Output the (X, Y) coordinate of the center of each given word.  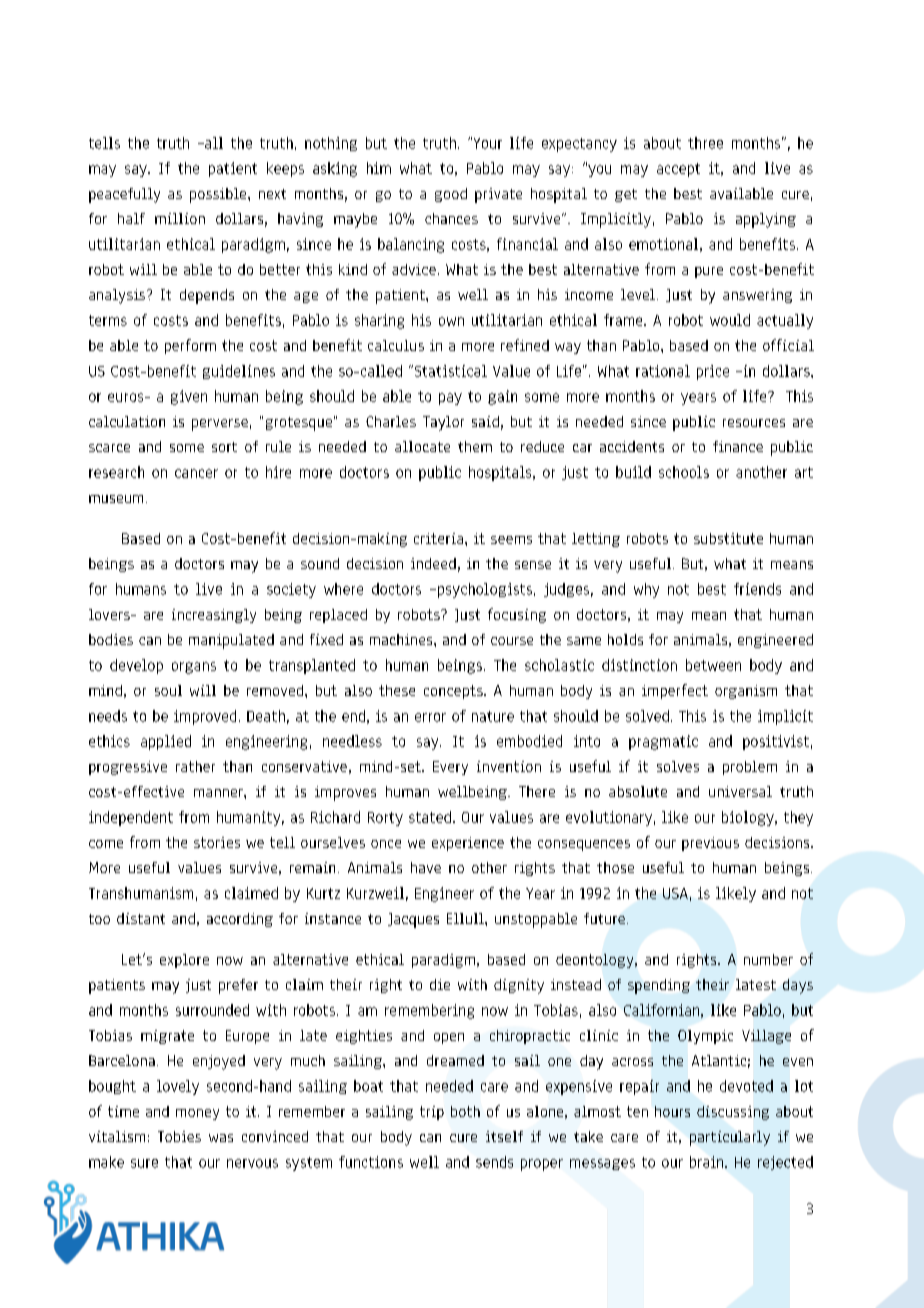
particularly (730, 1138)
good (451, 195)
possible (219, 195)
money (197, 1114)
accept (678, 170)
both (465, 1111)
